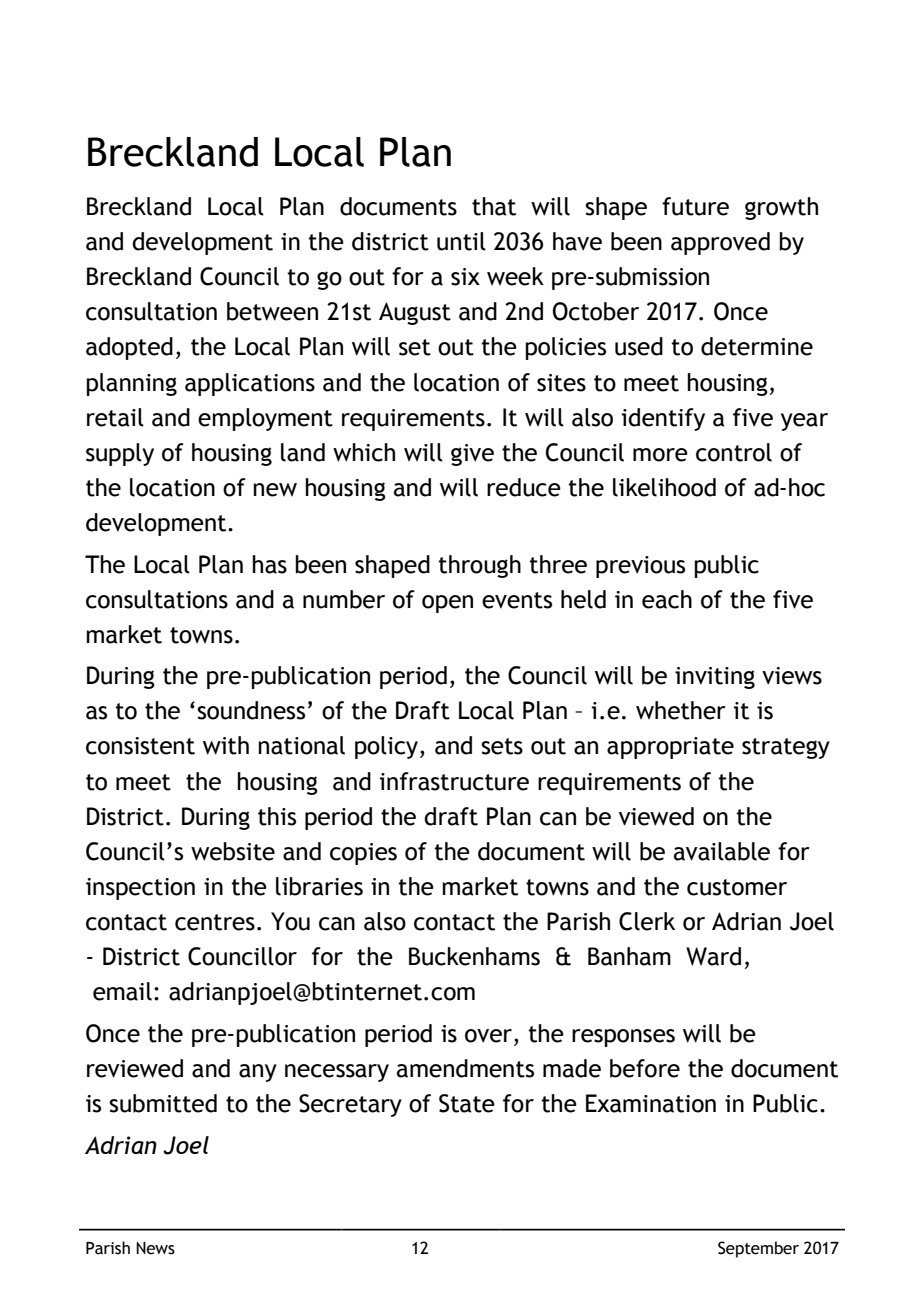 The image size is (924, 1308). Describe the element at coordinates (226, 745) in the screenshot. I see `with` at that location.
